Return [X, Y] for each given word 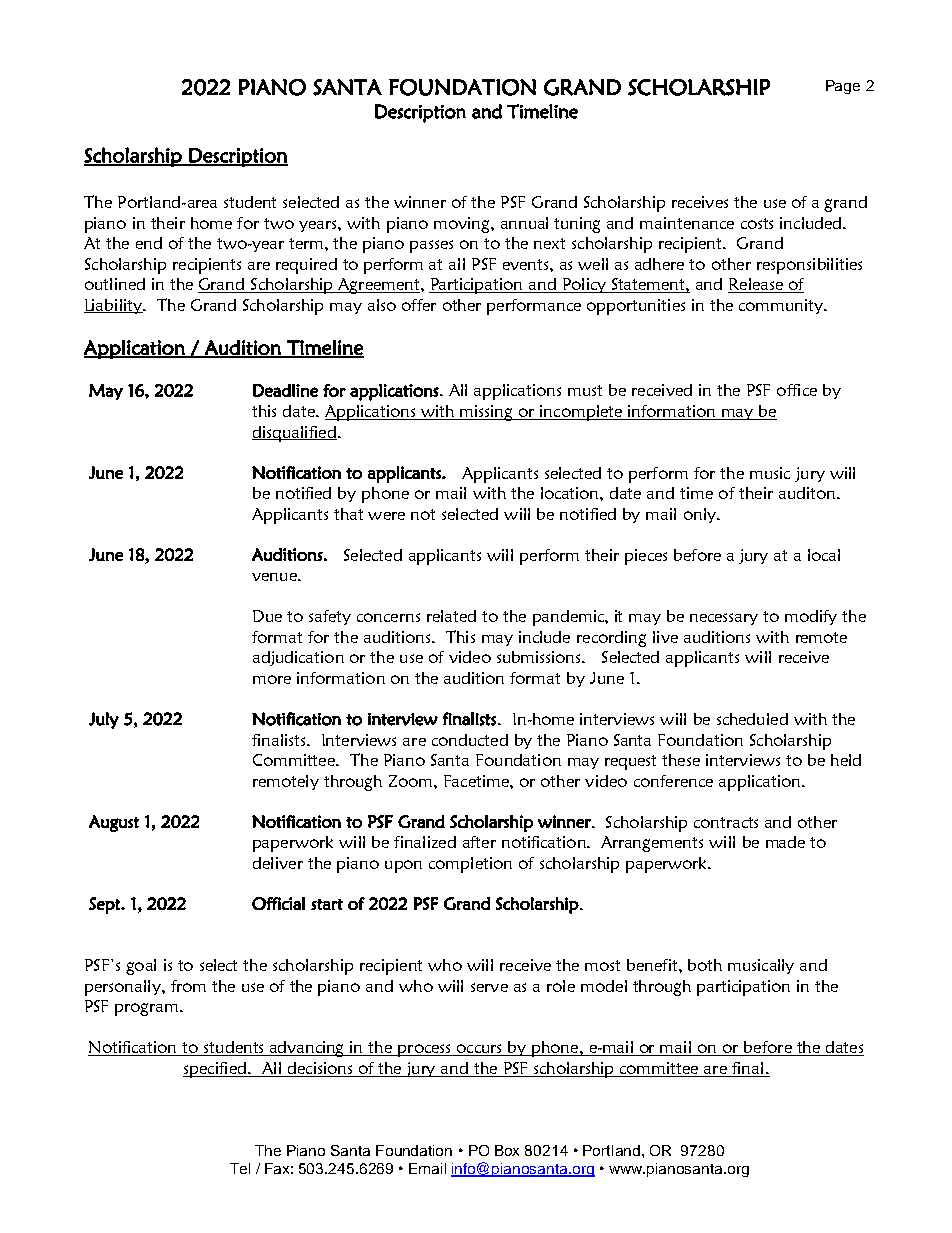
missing [486, 413]
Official [278, 903]
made [785, 842]
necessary [724, 619]
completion [470, 865]
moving [463, 225]
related [451, 616]
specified [216, 1070]
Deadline [285, 390]
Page [843, 87]
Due [267, 616]
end [149, 243]
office [797, 390]
